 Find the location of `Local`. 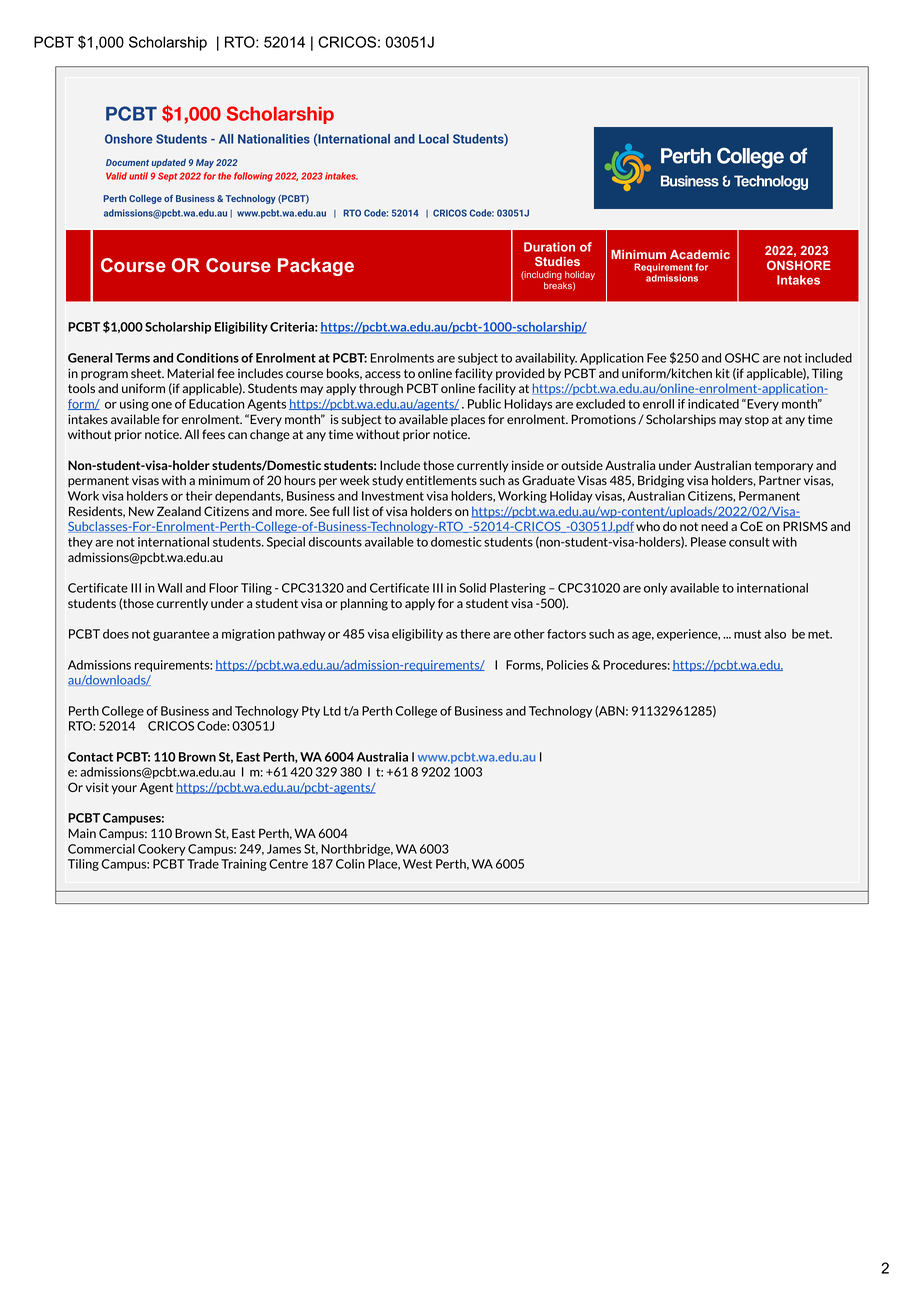

Local is located at coordinates (434, 139).
